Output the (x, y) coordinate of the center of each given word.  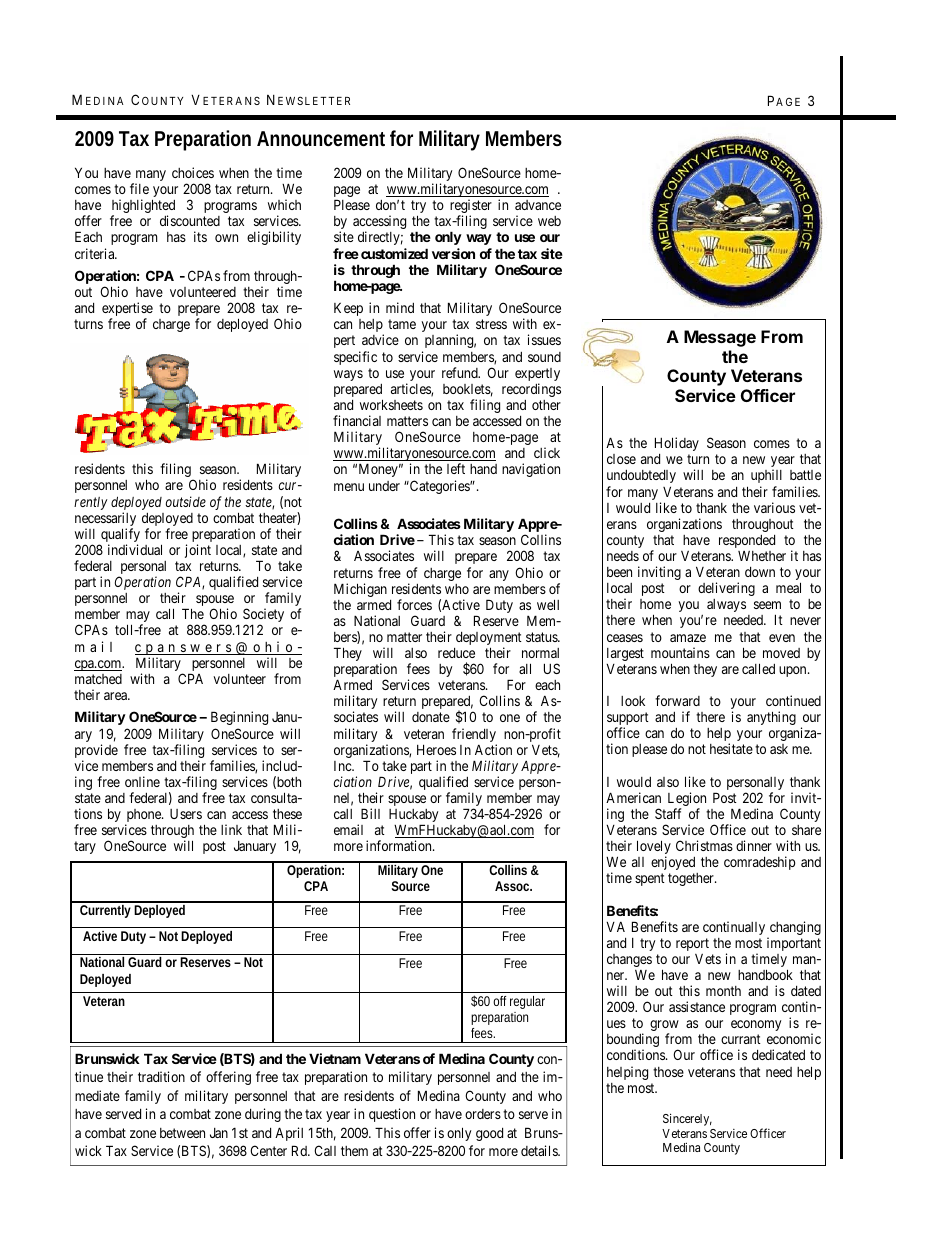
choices (193, 172)
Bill (370, 813)
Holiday (677, 444)
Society (263, 616)
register (471, 207)
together (692, 879)
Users (186, 814)
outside (186, 501)
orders (483, 1114)
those (668, 1072)
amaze (688, 638)
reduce (456, 653)
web (549, 221)
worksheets (391, 404)
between (182, 1133)
